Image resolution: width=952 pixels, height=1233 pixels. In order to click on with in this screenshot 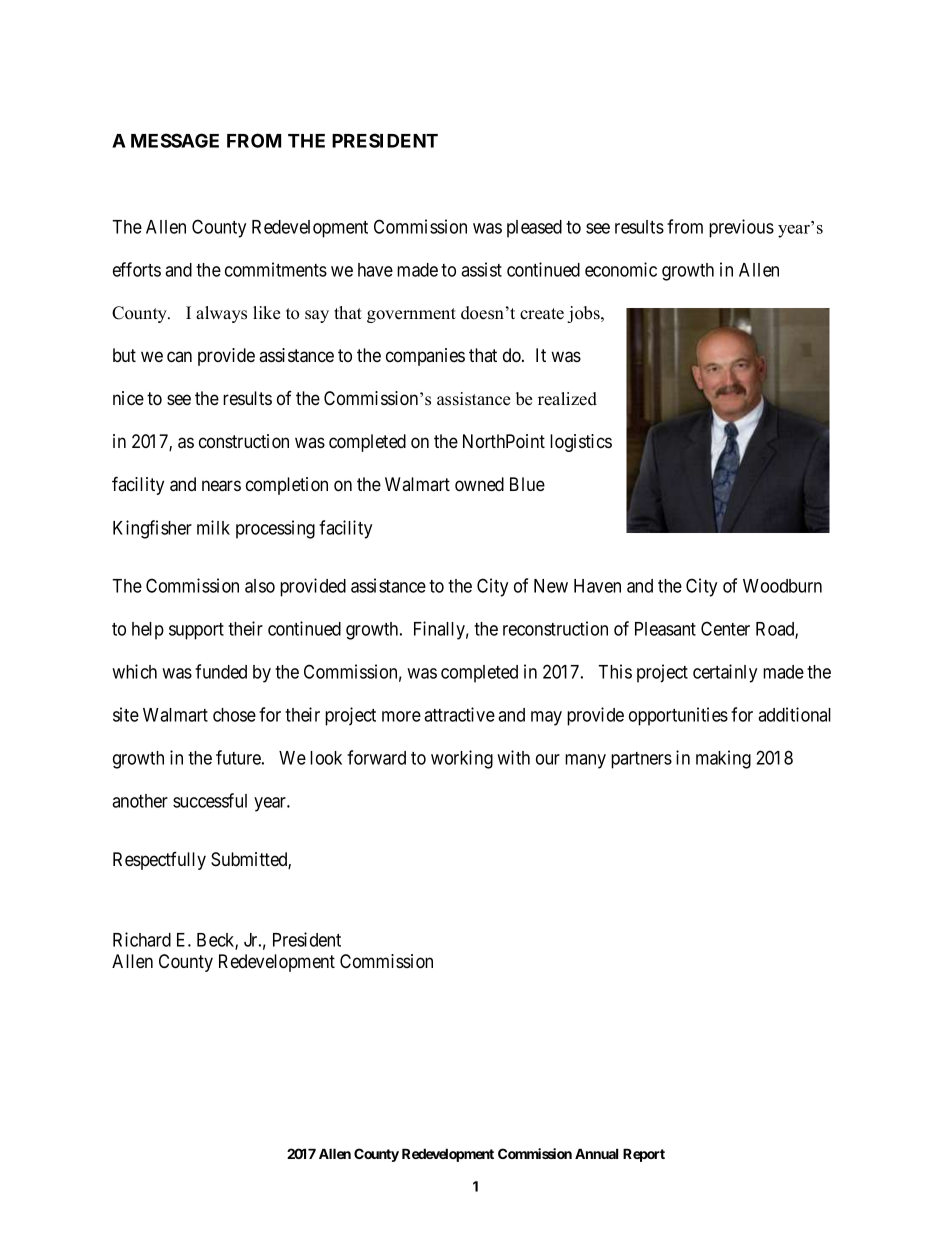, I will do `click(513, 757)`.
